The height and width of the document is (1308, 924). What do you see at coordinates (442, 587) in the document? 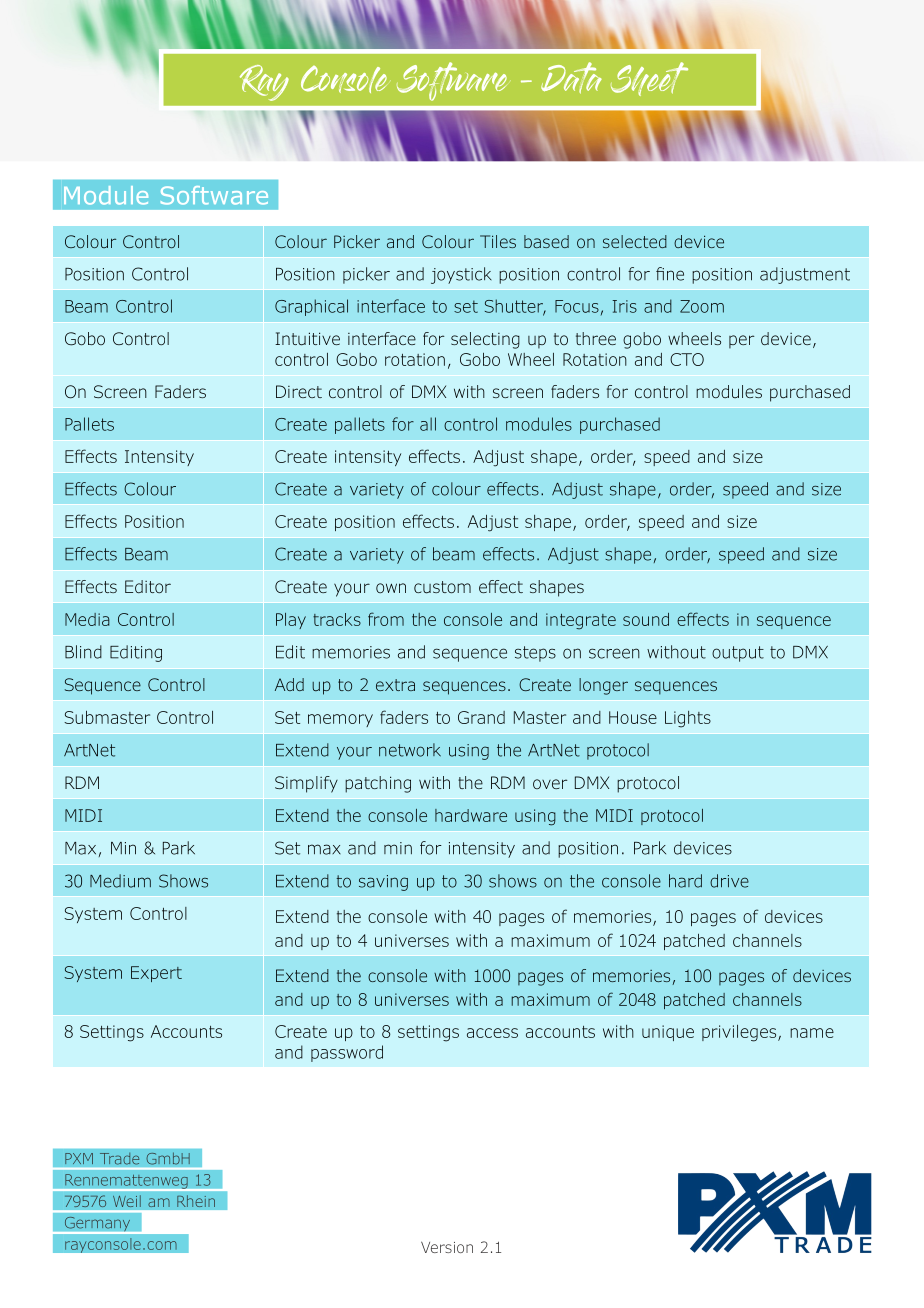
I see `custom` at bounding box center [442, 587].
